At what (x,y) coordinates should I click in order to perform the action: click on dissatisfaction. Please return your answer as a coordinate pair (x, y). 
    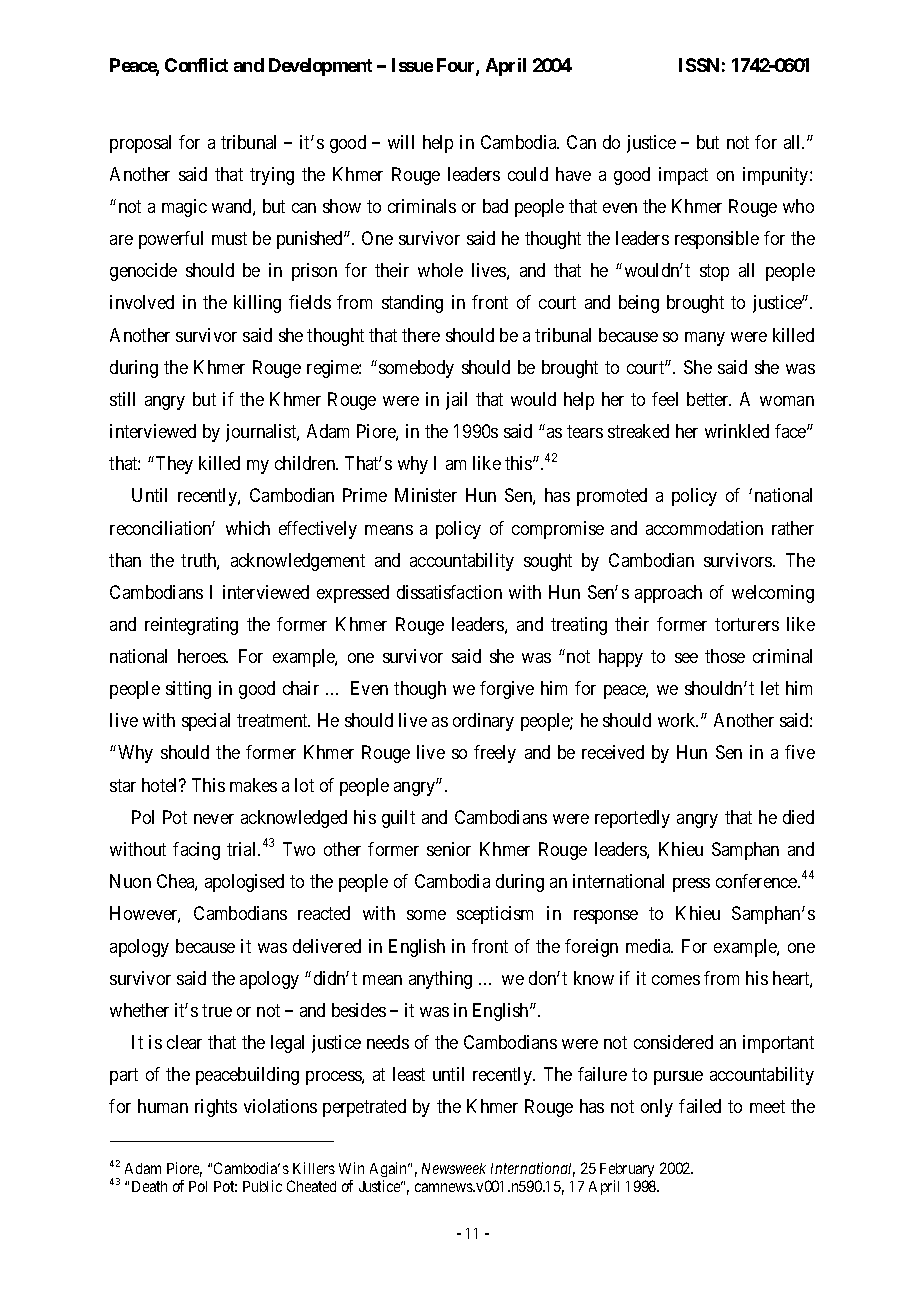
    Looking at the image, I should click on (449, 592).
